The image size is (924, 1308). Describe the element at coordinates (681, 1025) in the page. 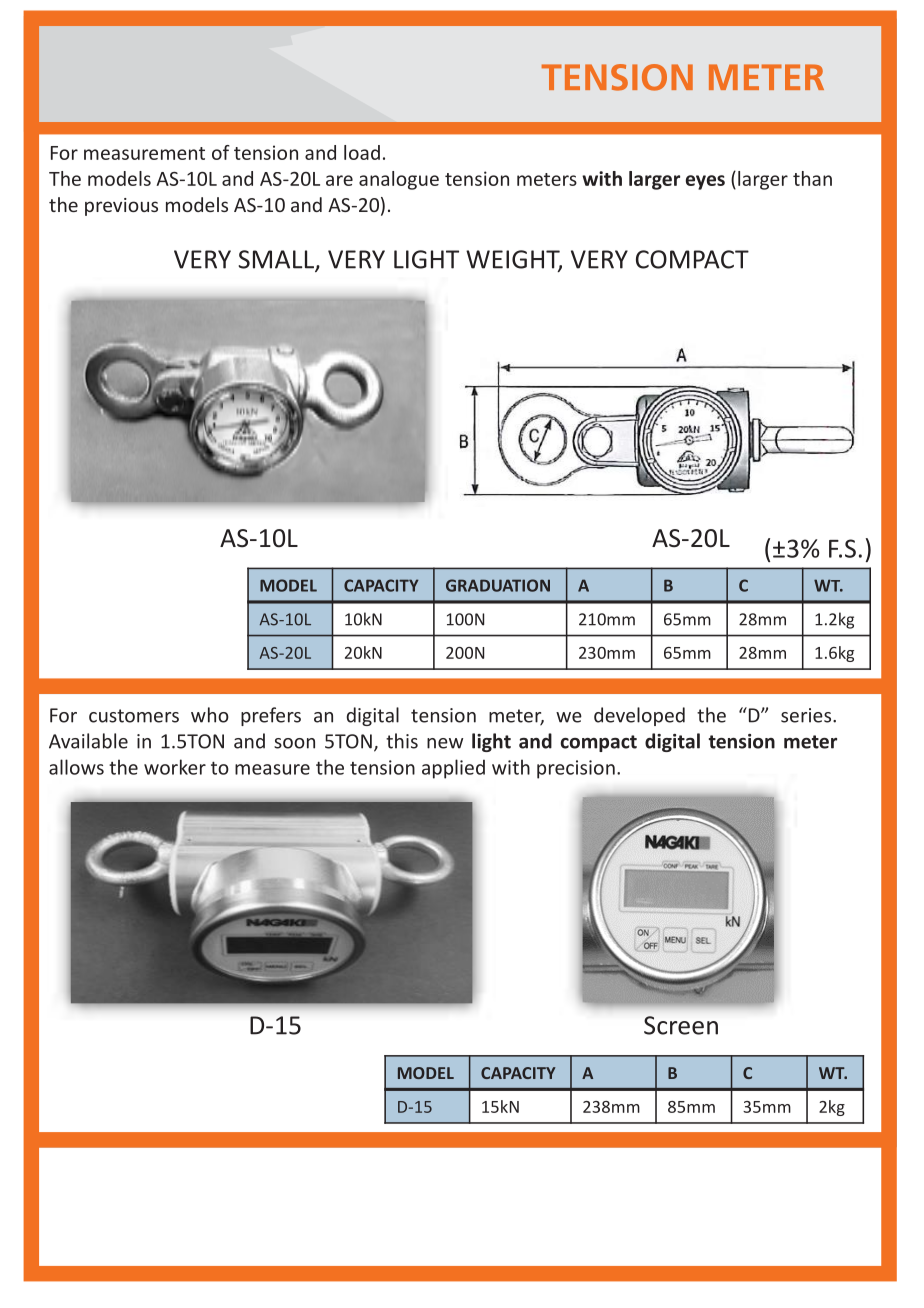

I see `Screen` at that location.
